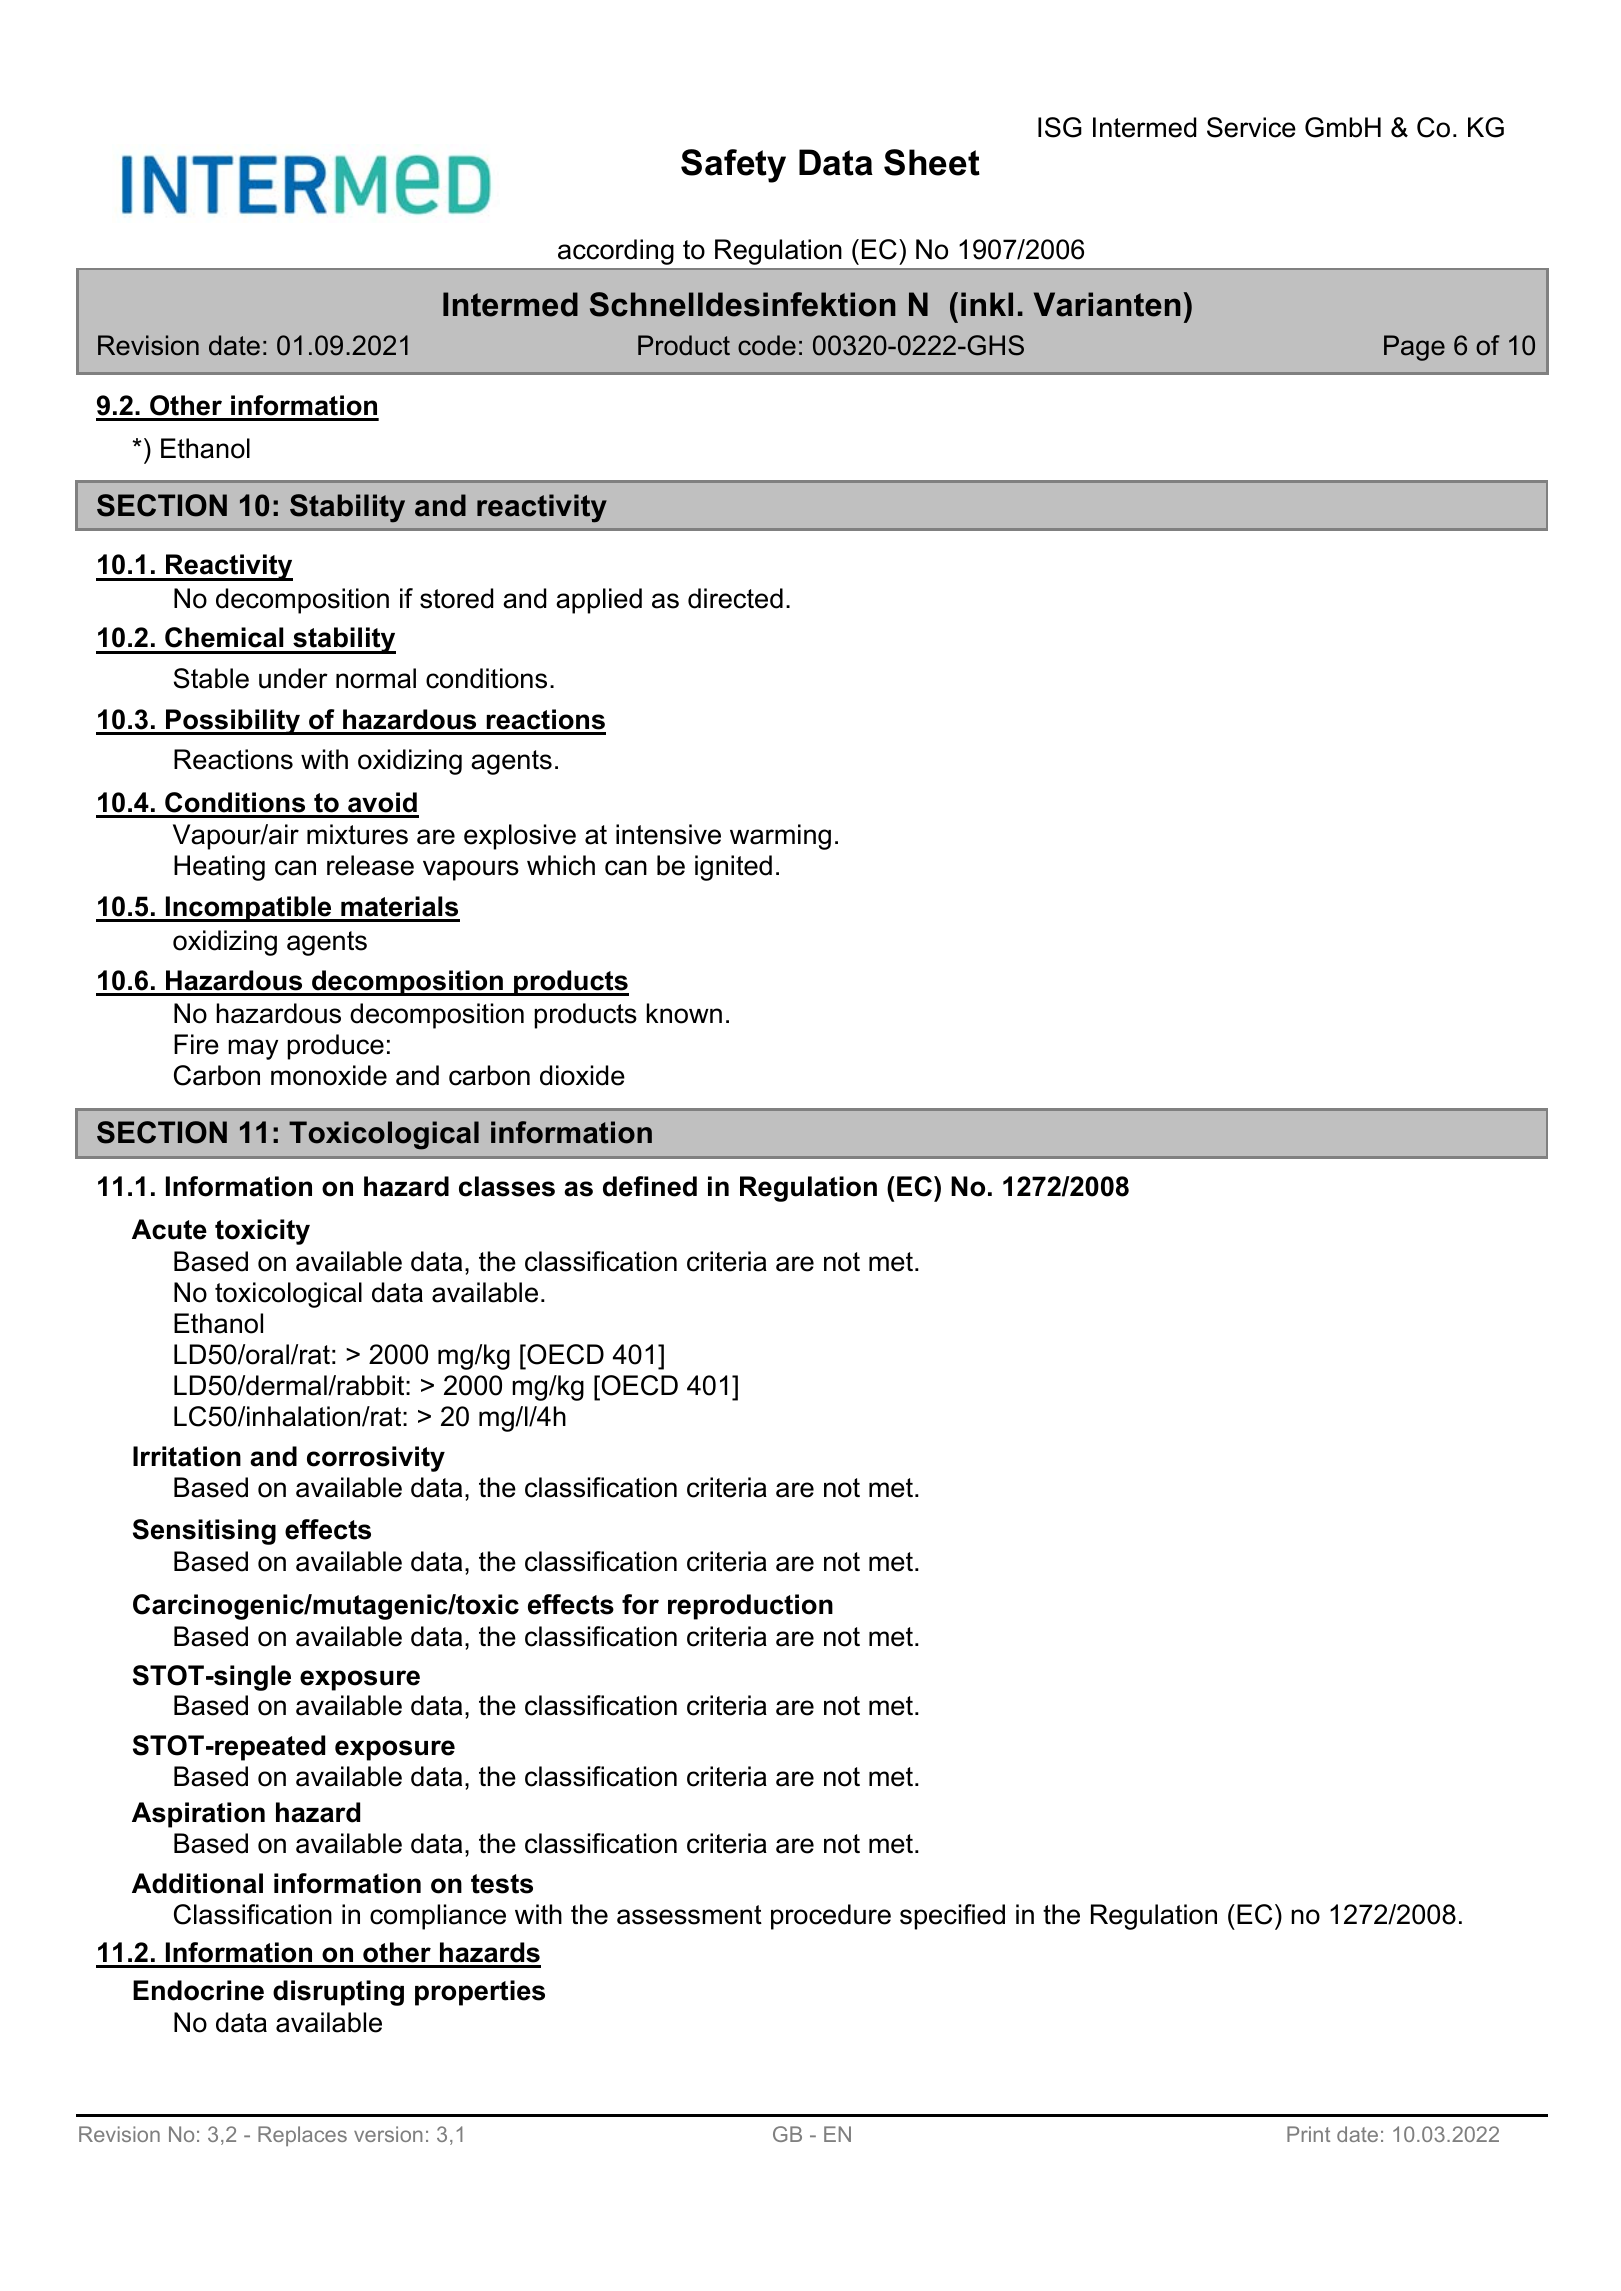  Describe the element at coordinates (733, 868) in the image. I see `ignited` at that location.
